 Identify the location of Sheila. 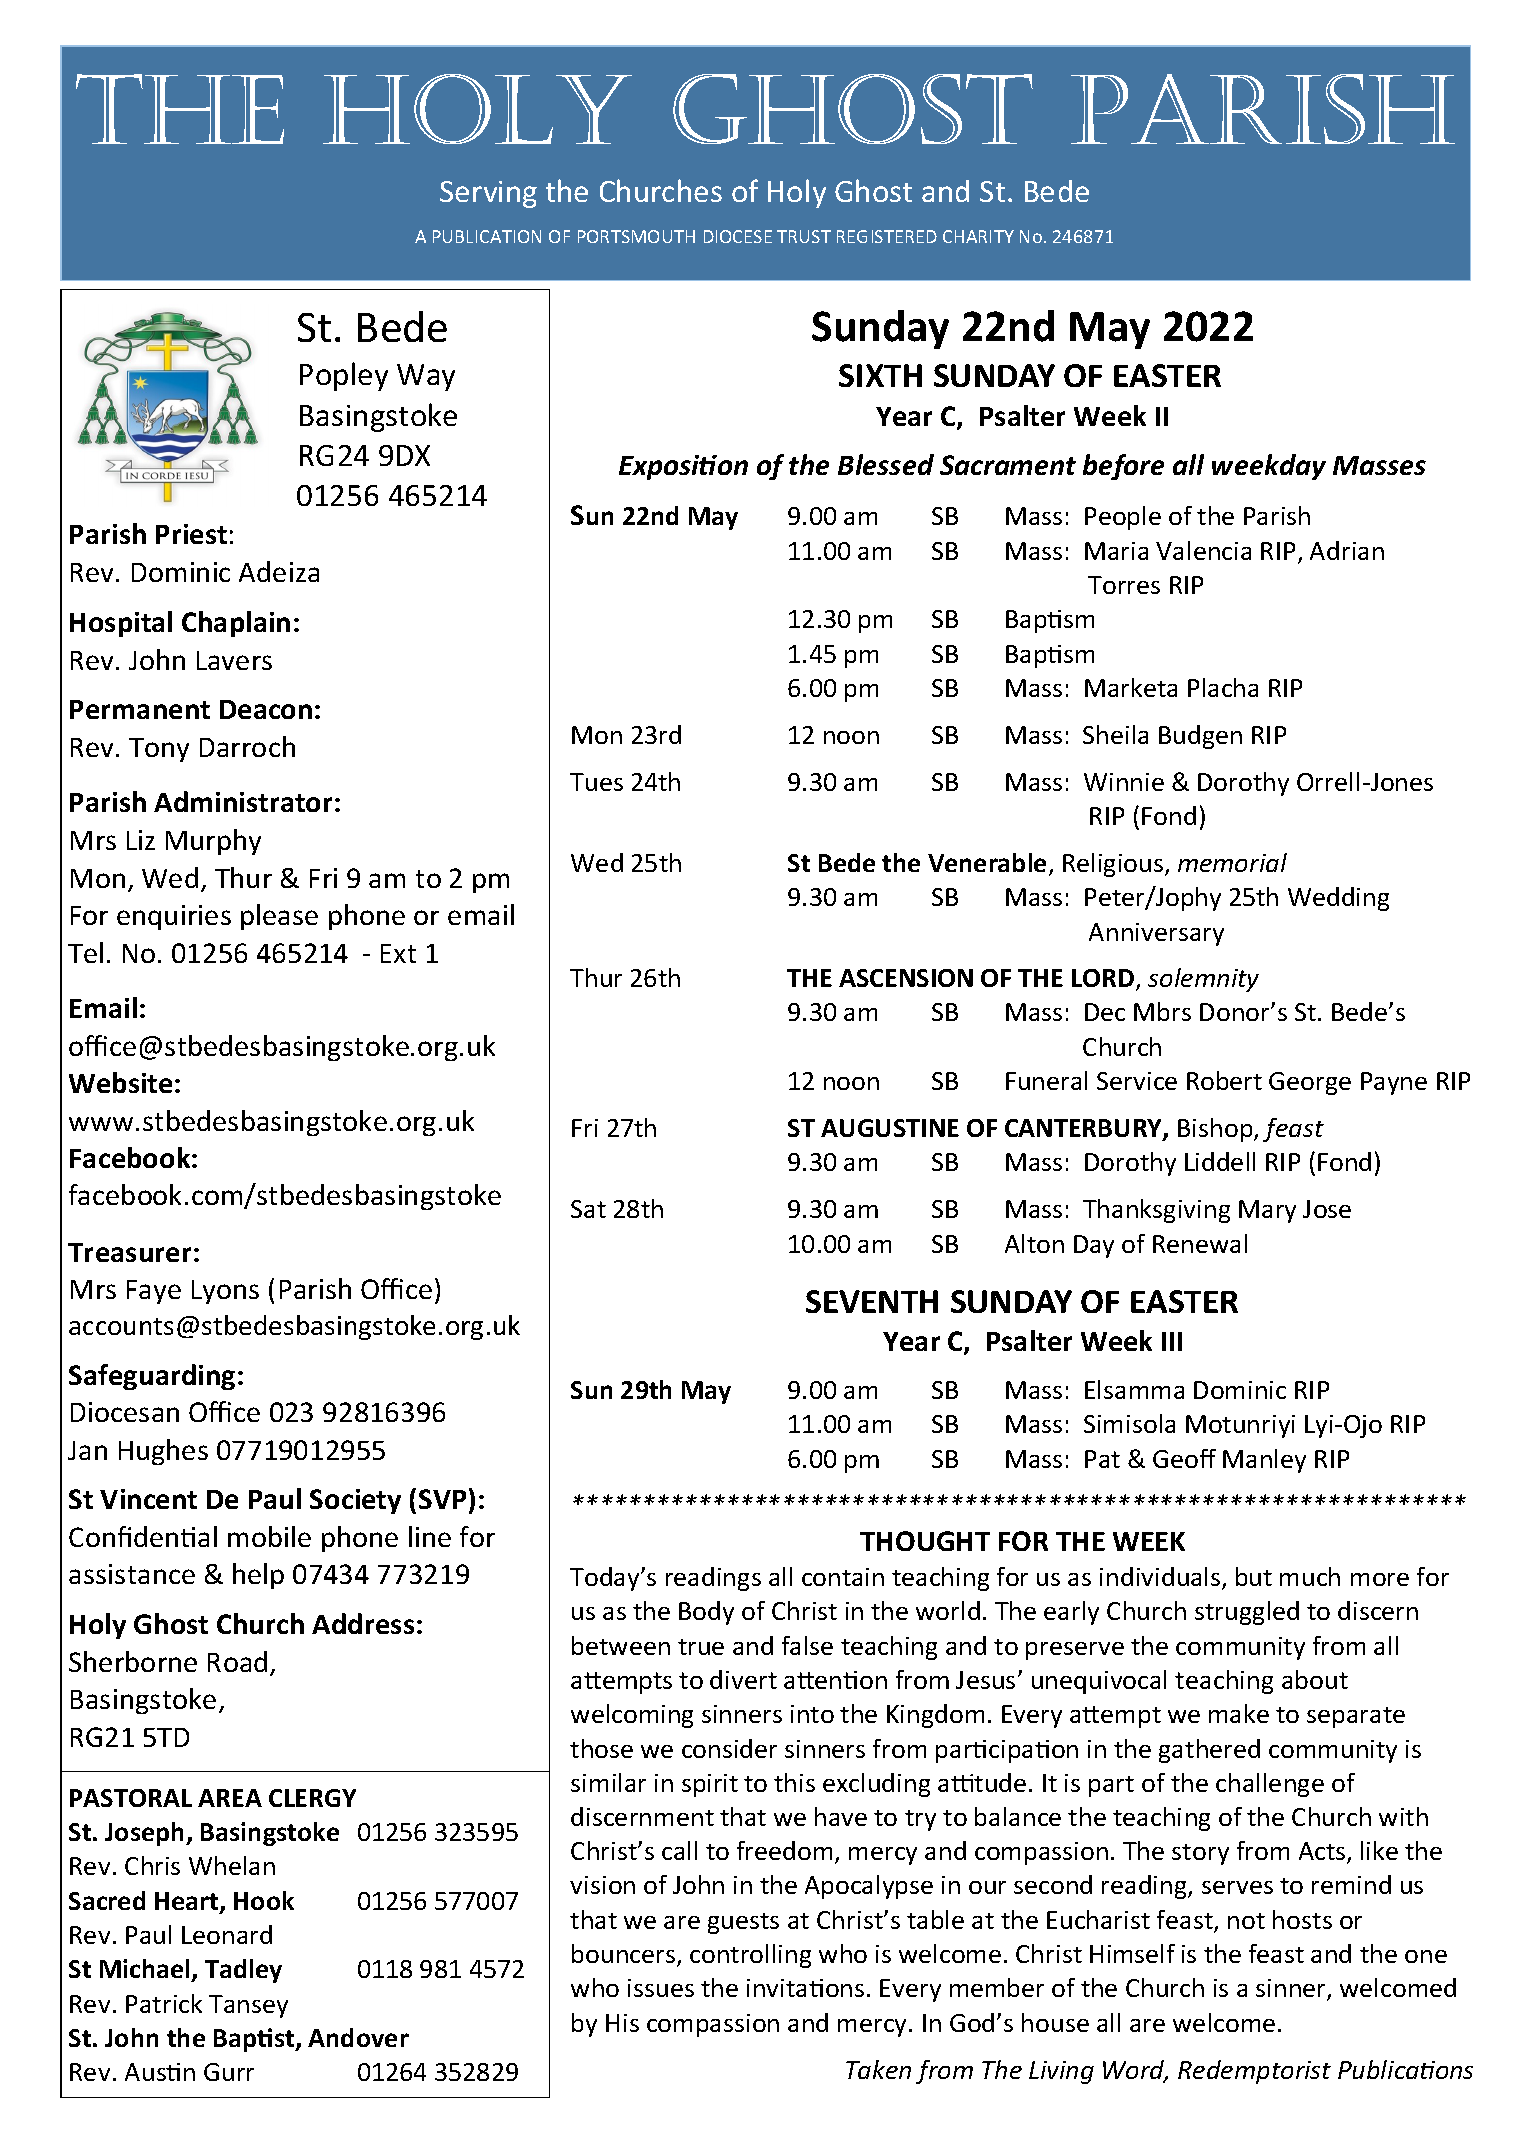
(1115, 734).
